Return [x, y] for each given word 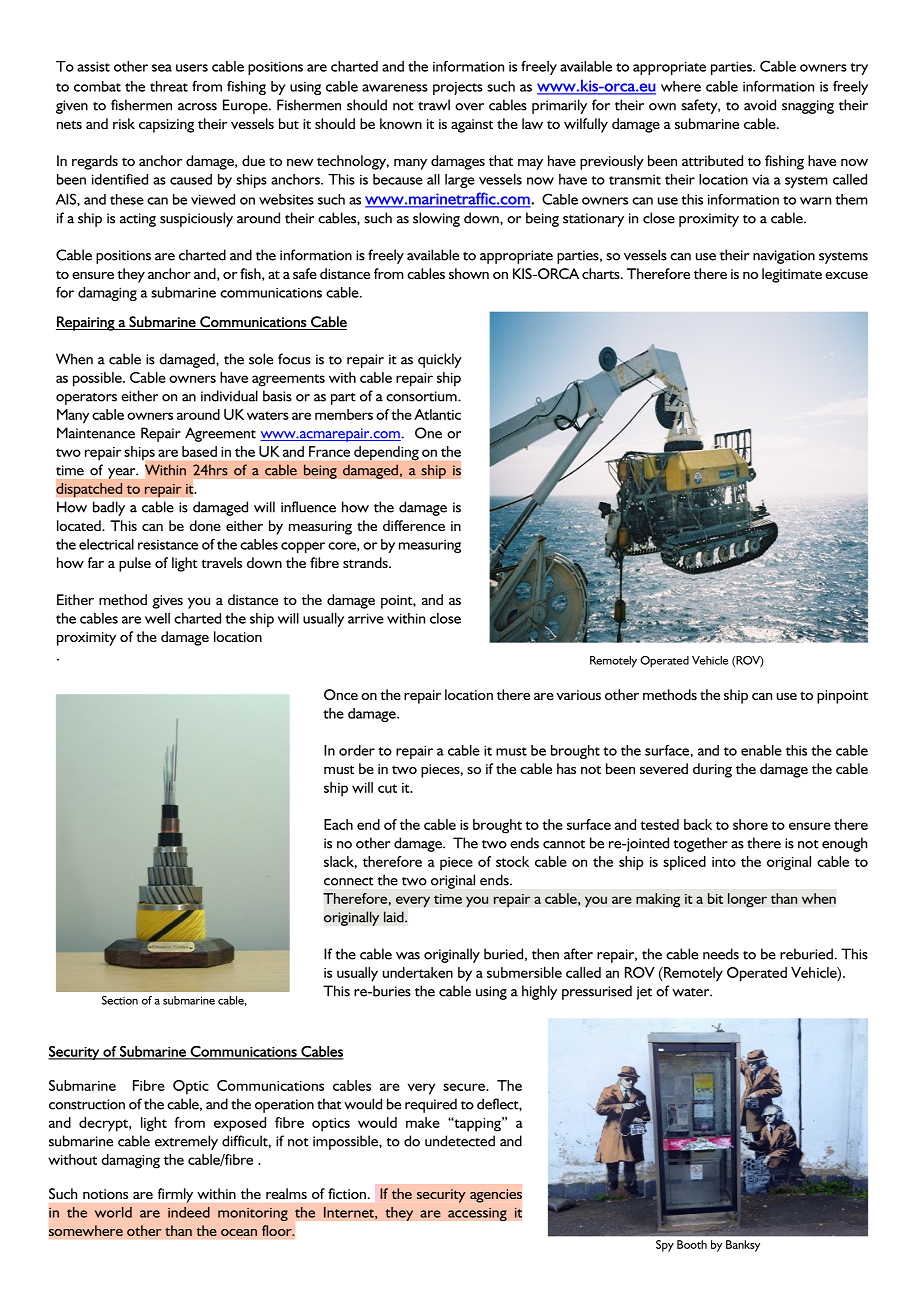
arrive [366, 618]
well [157, 618]
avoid [760, 105]
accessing [477, 1214]
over [469, 107]
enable [761, 750]
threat [169, 86]
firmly [175, 1195]
